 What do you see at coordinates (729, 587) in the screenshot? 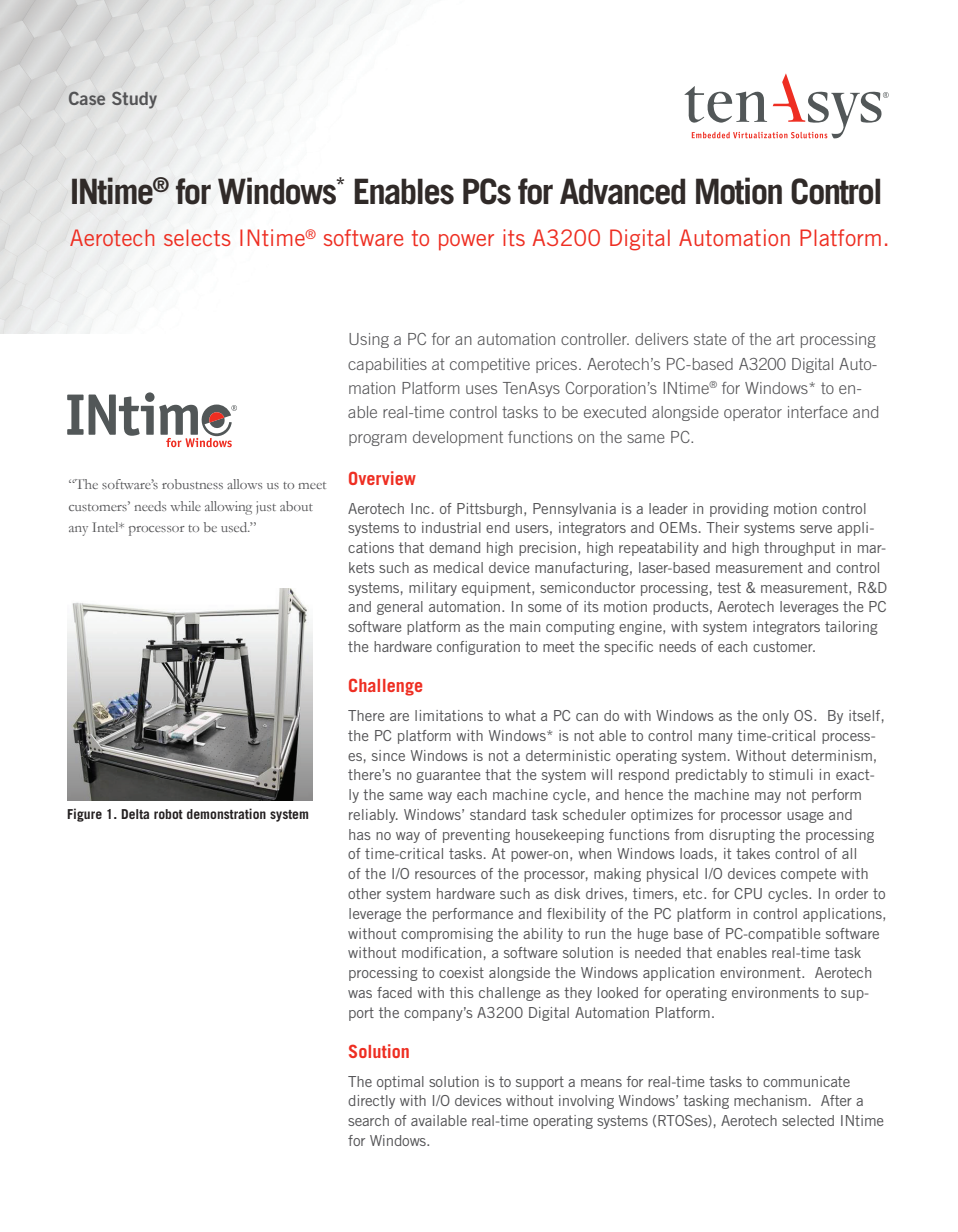
I see `test` at bounding box center [729, 587].
